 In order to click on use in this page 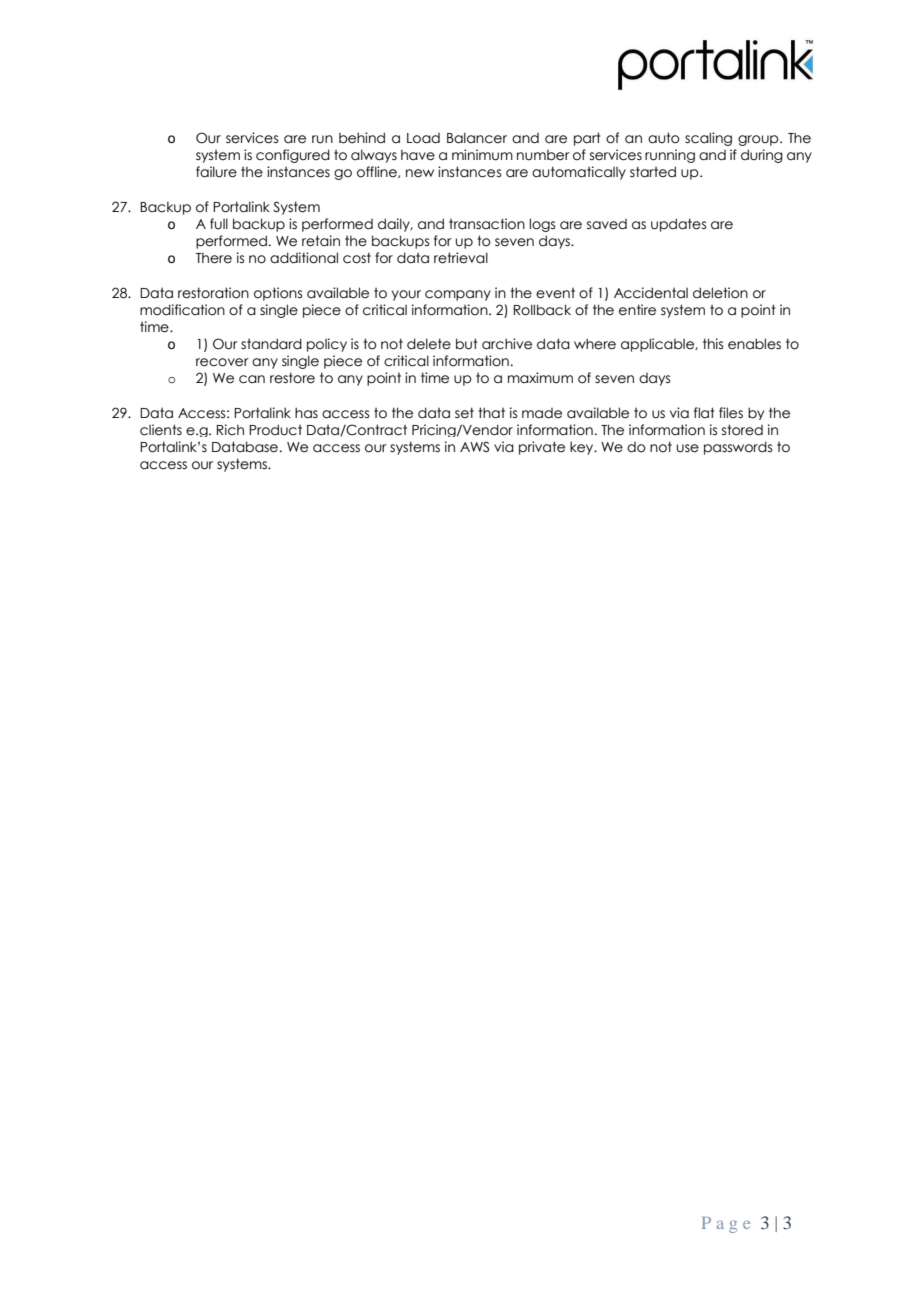, I will do `click(688, 448)`.
